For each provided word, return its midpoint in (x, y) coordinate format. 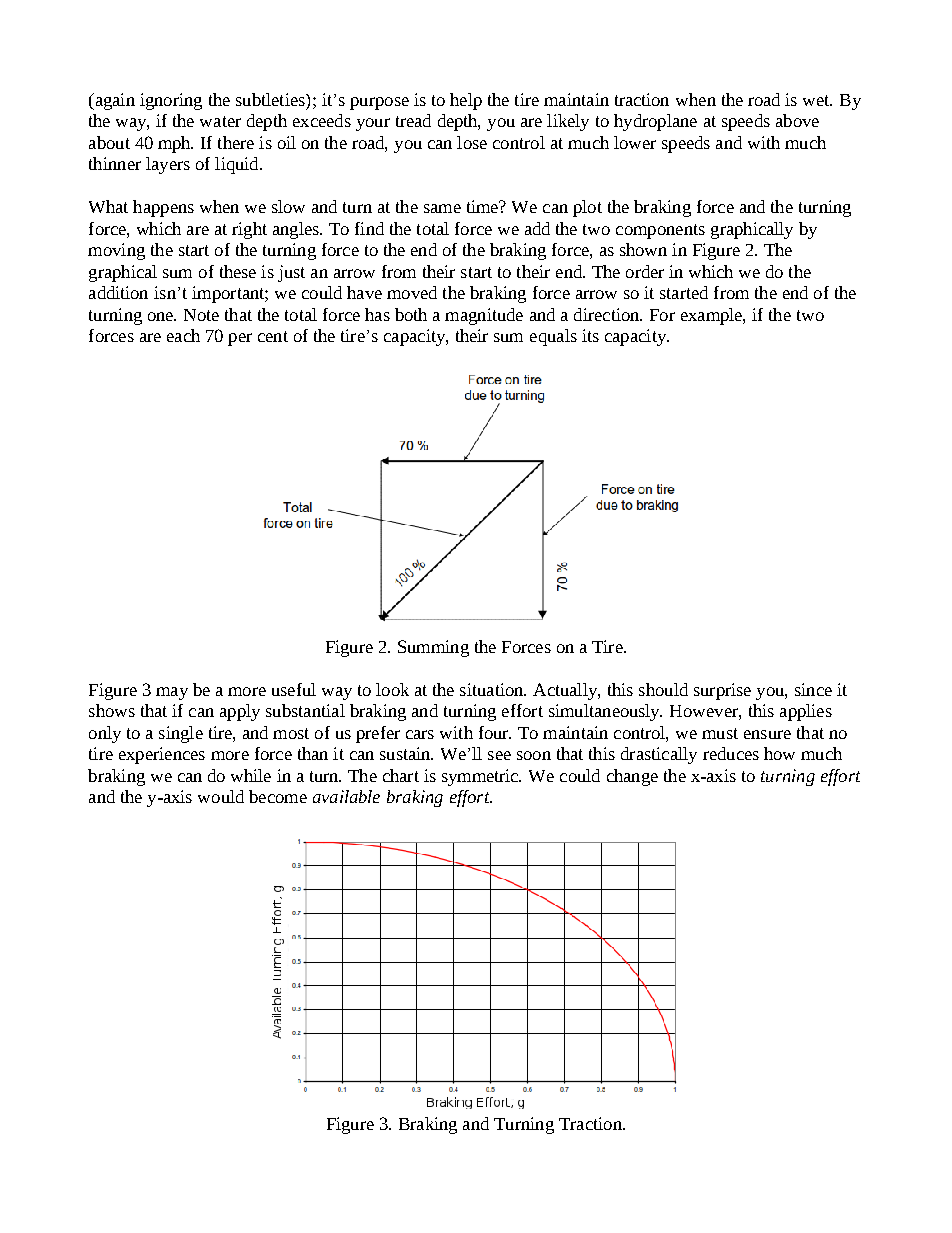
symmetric (481, 777)
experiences (162, 755)
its (590, 335)
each (183, 335)
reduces (731, 753)
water (220, 121)
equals (553, 337)
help (466, 101)
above (797, 120)
